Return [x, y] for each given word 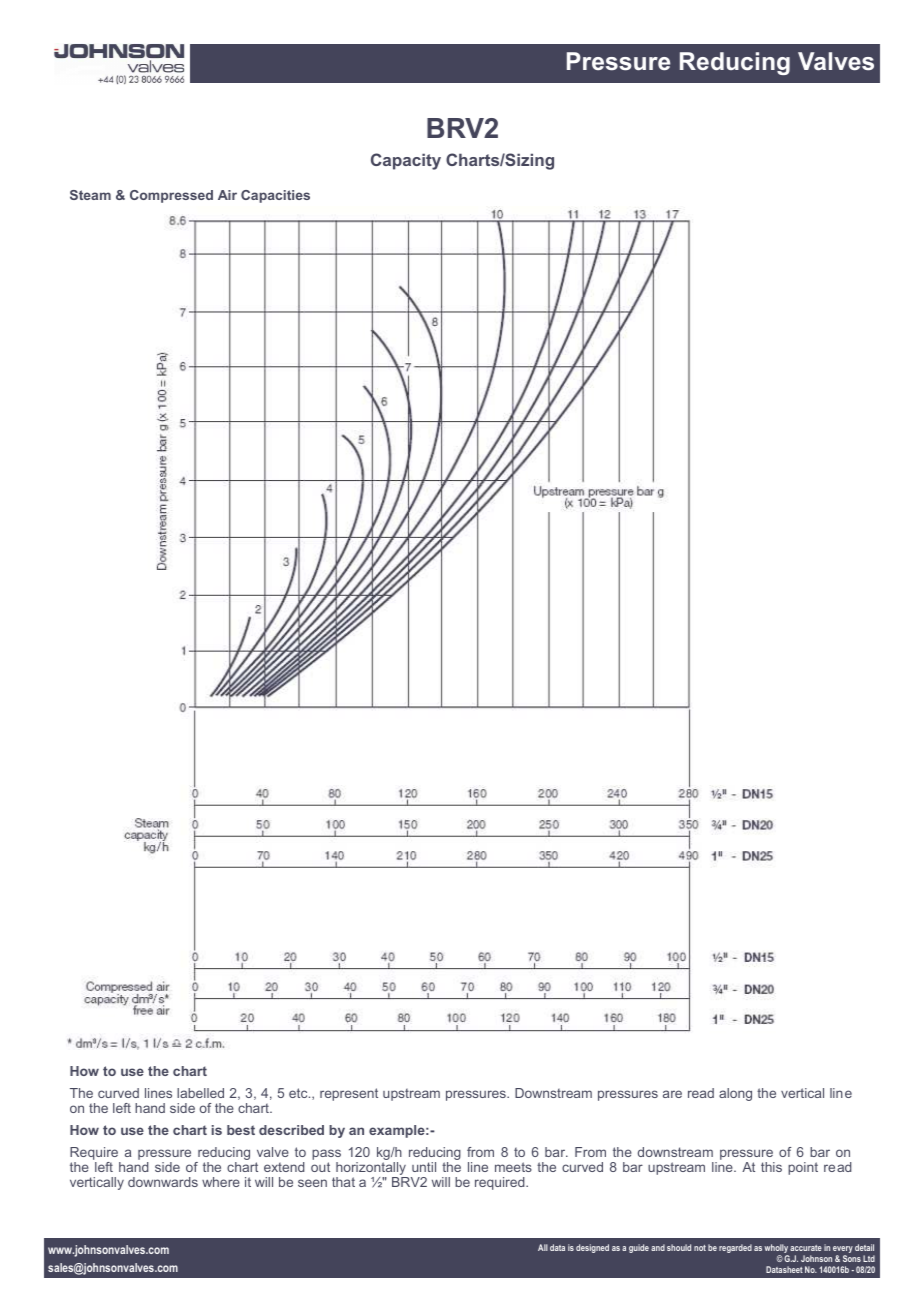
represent [349, 1094]
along [735, 1094]
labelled [200, 1093]
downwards [163, 1182]
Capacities [275, 196]
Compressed [171, 196]
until [424, 1167]
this [771, 1167]
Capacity [406, 161]
